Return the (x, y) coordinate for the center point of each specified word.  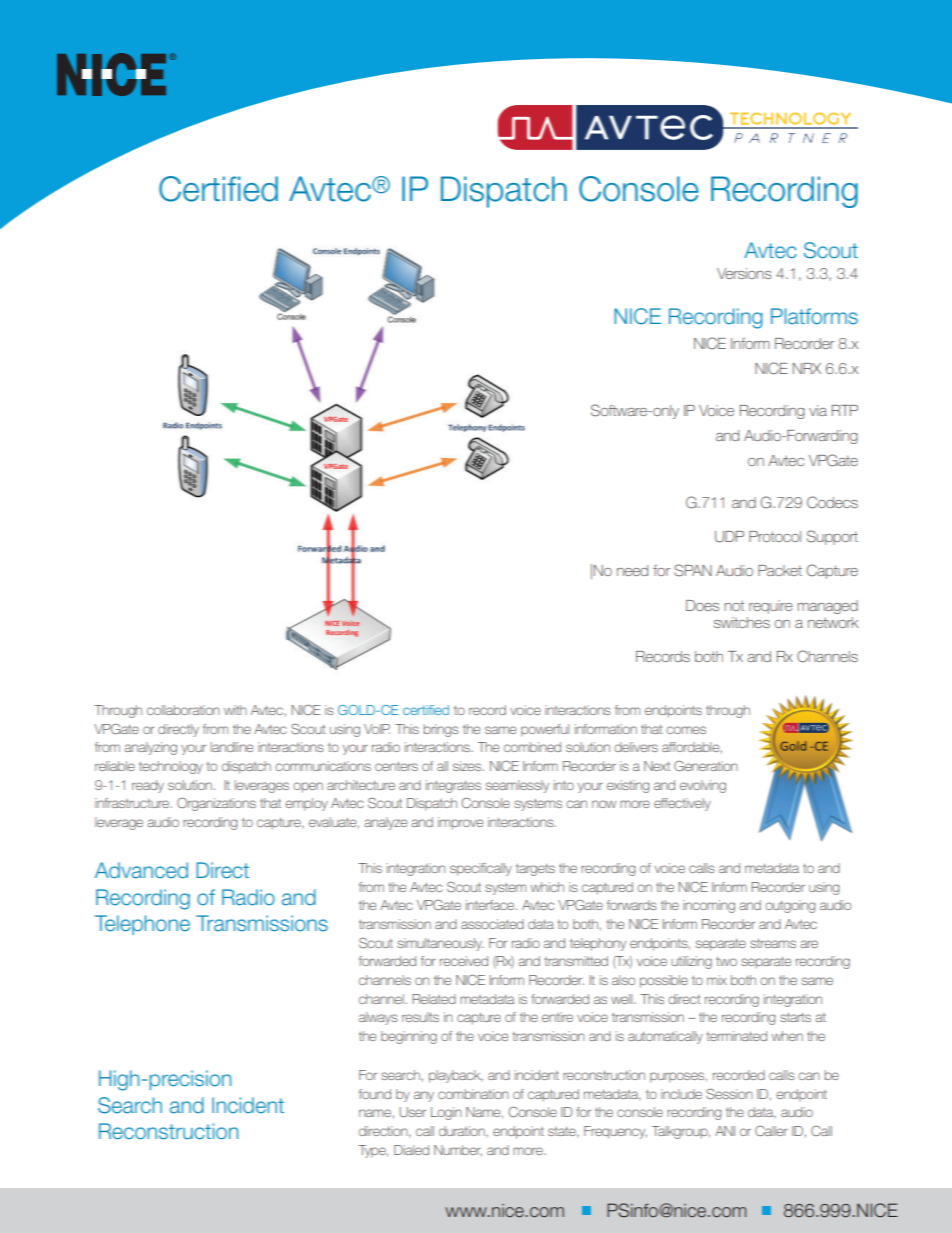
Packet (780, 570)
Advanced (141, 870)
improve (460, 823)
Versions (744, 273)
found (375, 1094)
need (632, 570)
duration (462, 1131)
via (818, 410)
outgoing (790, 906)
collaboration (183, 710)
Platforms (814, 316)
